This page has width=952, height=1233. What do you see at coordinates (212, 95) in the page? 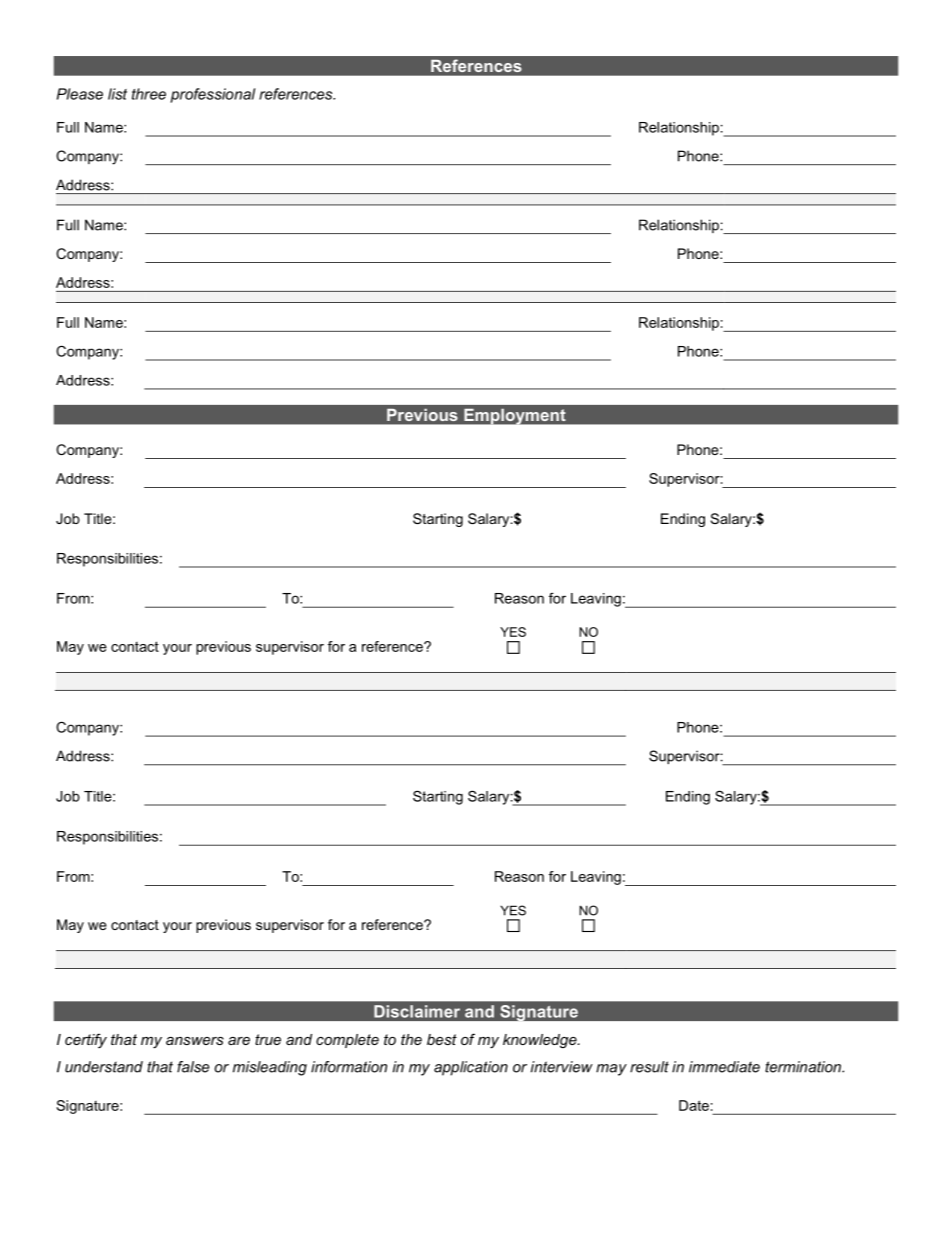
I see `professional` at bounding box center [212, 95].
